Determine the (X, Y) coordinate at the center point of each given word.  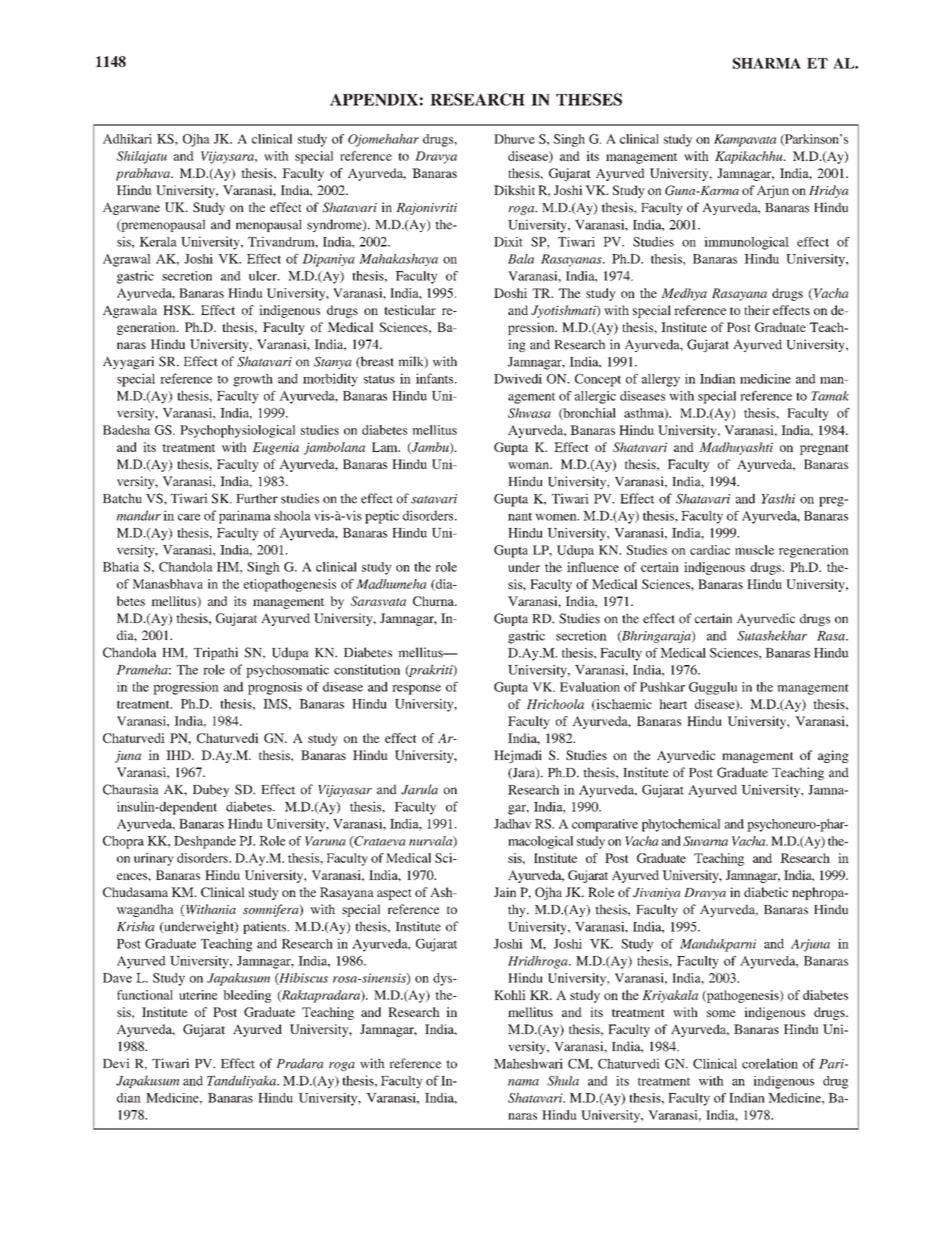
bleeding (247, 996)
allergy (661, 380)
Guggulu (713, 688)
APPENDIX (374, 100)
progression (186, 688)
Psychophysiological (237, 431)
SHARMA (767, 63)
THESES (589, 99)
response (416, 690)
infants (436, 378)
